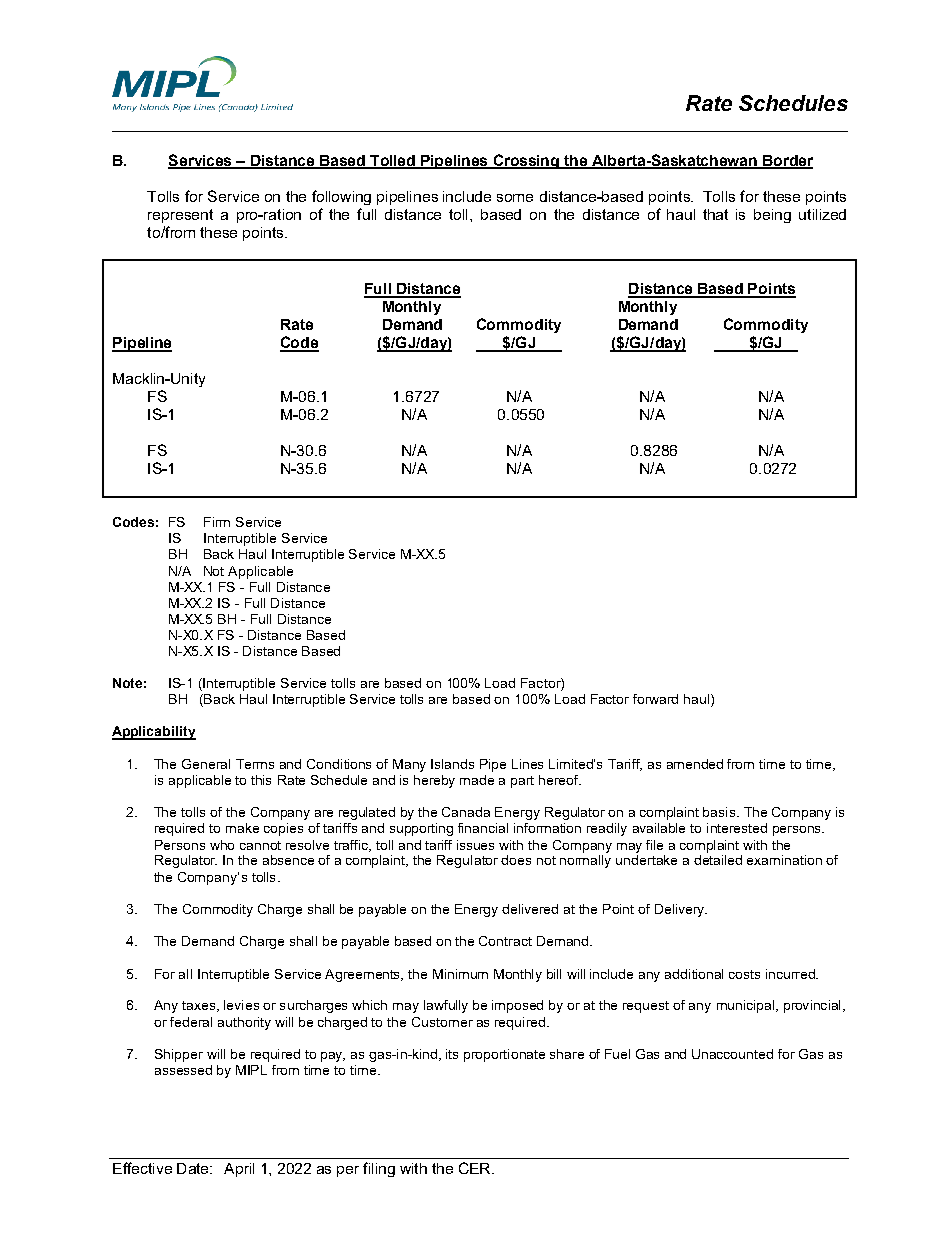 The width and height of the screenshot is (952, 1233). Describe the element at coordinates (772, 216) in the screenshot. I see `being` at that location.
